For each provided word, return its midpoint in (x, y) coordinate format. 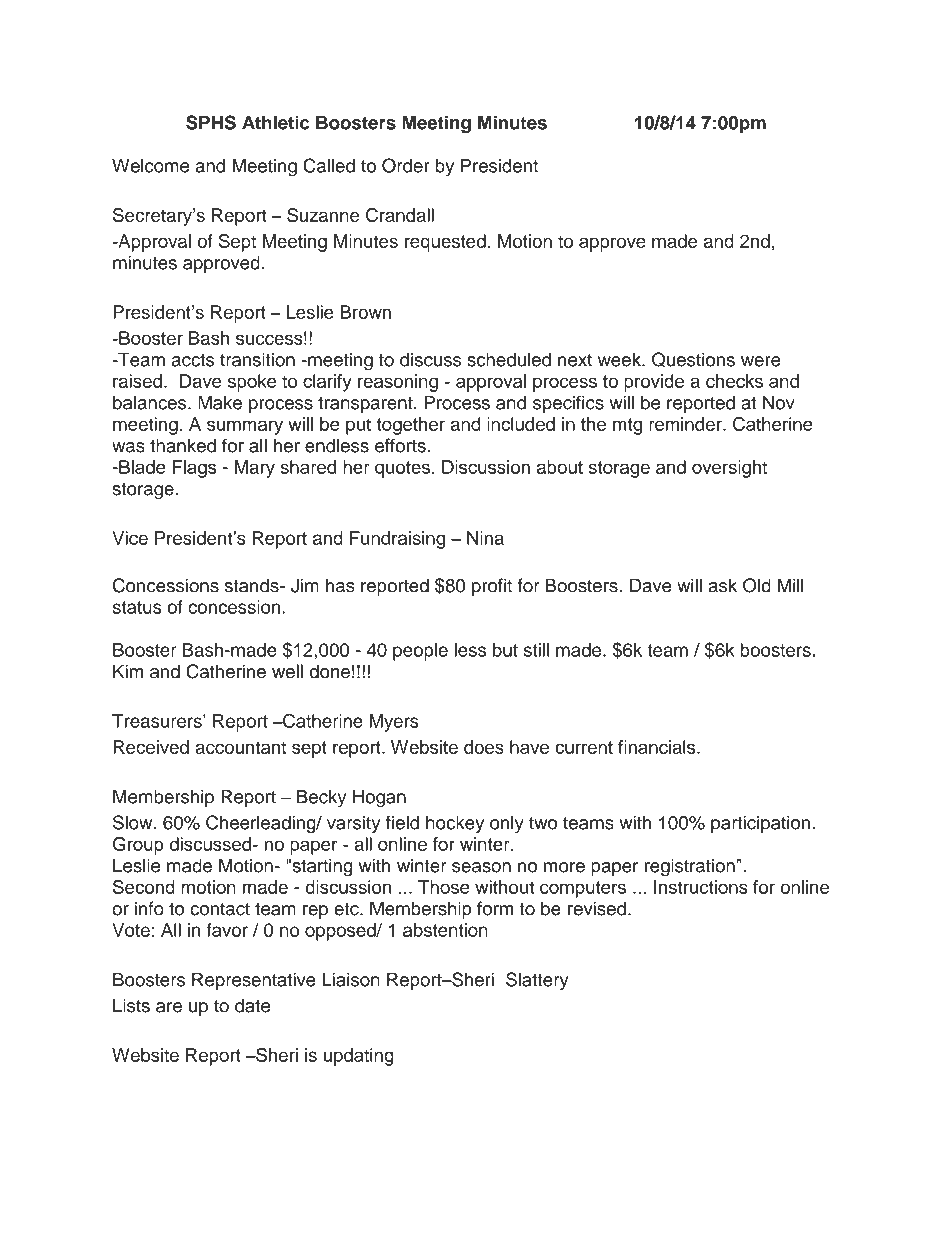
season (481, 867)
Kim (128, 671)
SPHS (211, 122)
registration (690, 867)
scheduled (509, 359)
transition (257, 359)
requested (445, 243)
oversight (729, 469)
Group (138, 846)
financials (658, 747)
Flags (194, 469)
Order (406, 165)
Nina (485, 538)
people (420, 652)
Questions (693, 359)
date (252, 1005)
